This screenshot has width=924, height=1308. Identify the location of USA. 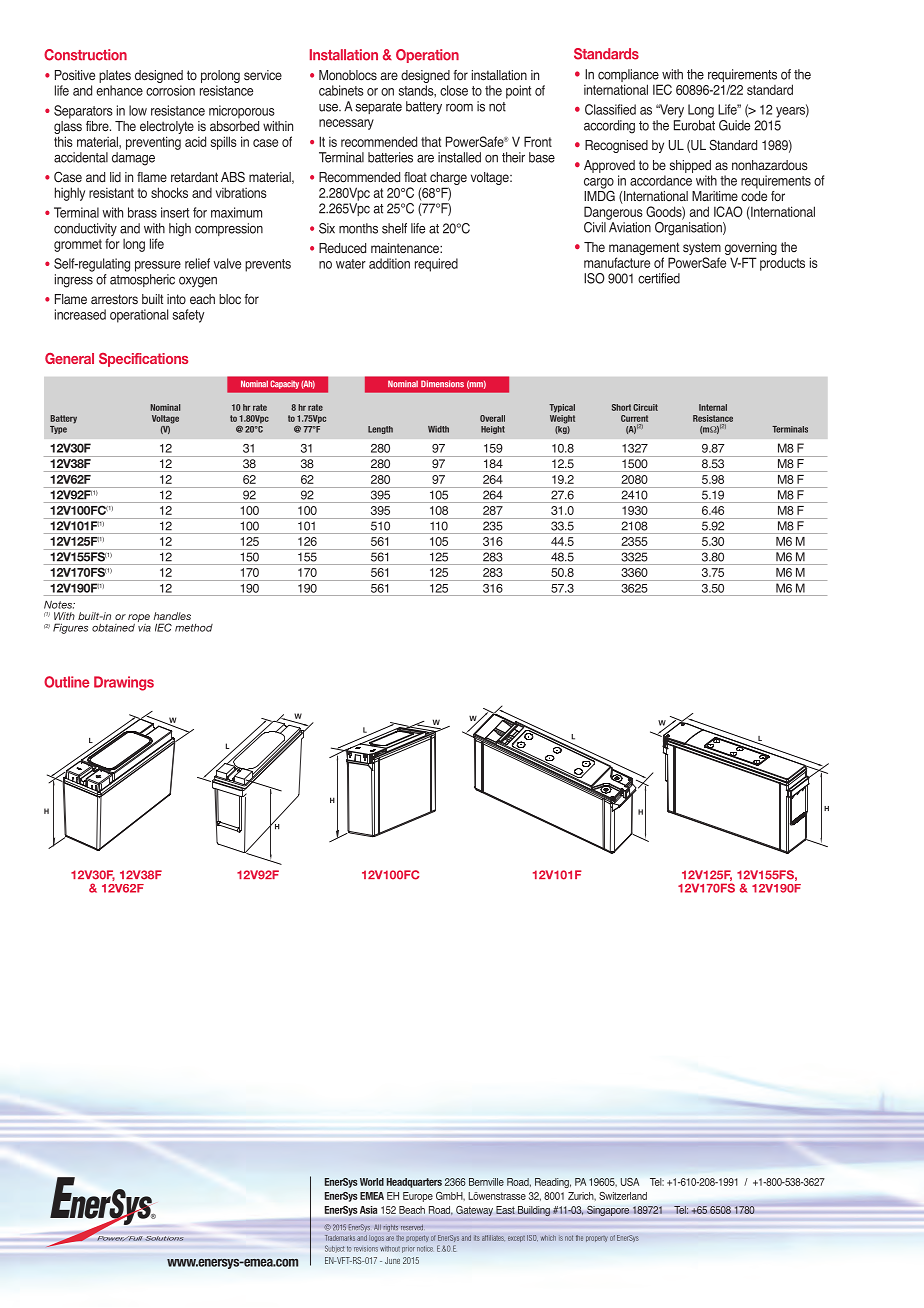
(630, 1182).
